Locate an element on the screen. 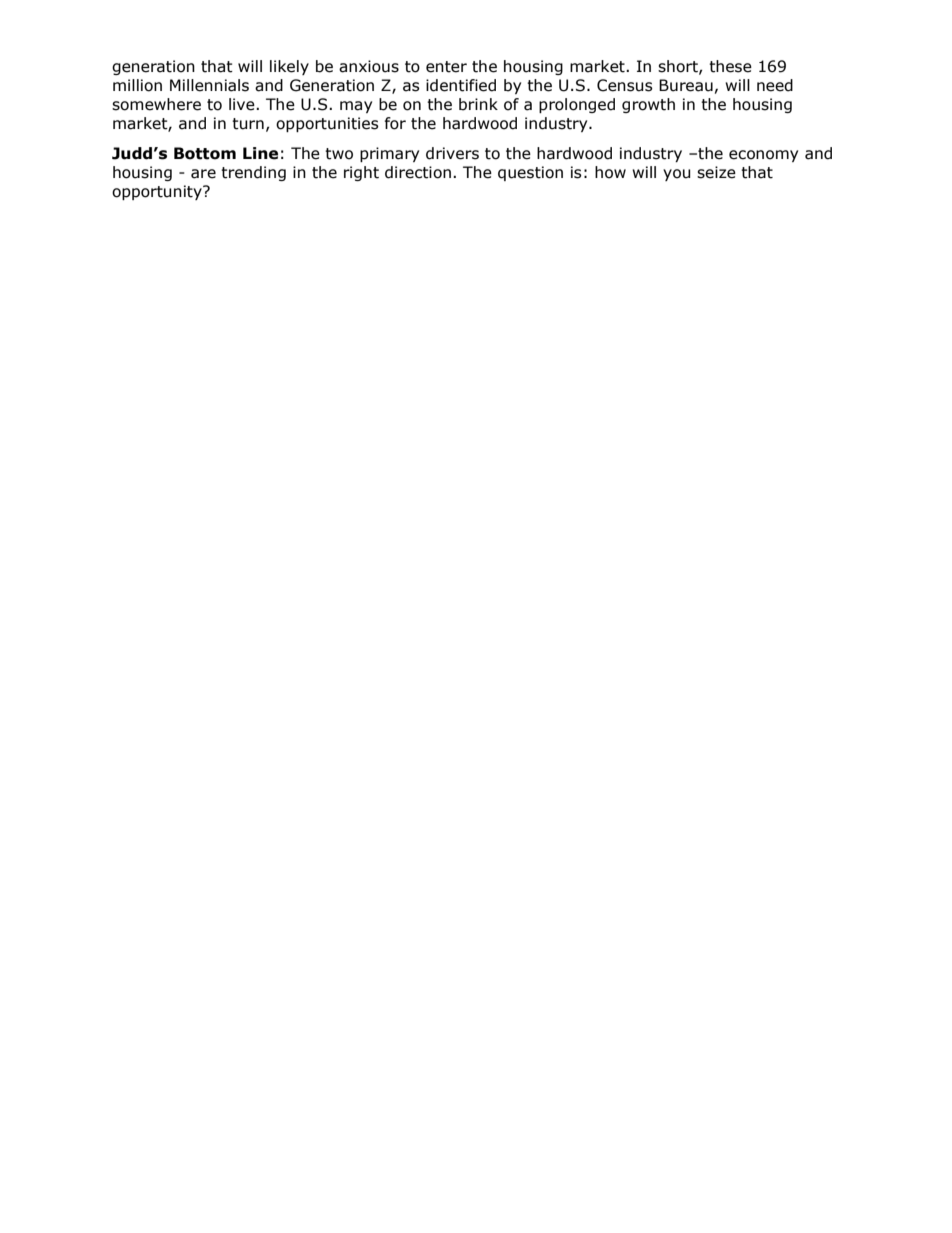 This screenshot has height=1233, width=952. drivers is located at coordinates (452, 153).
